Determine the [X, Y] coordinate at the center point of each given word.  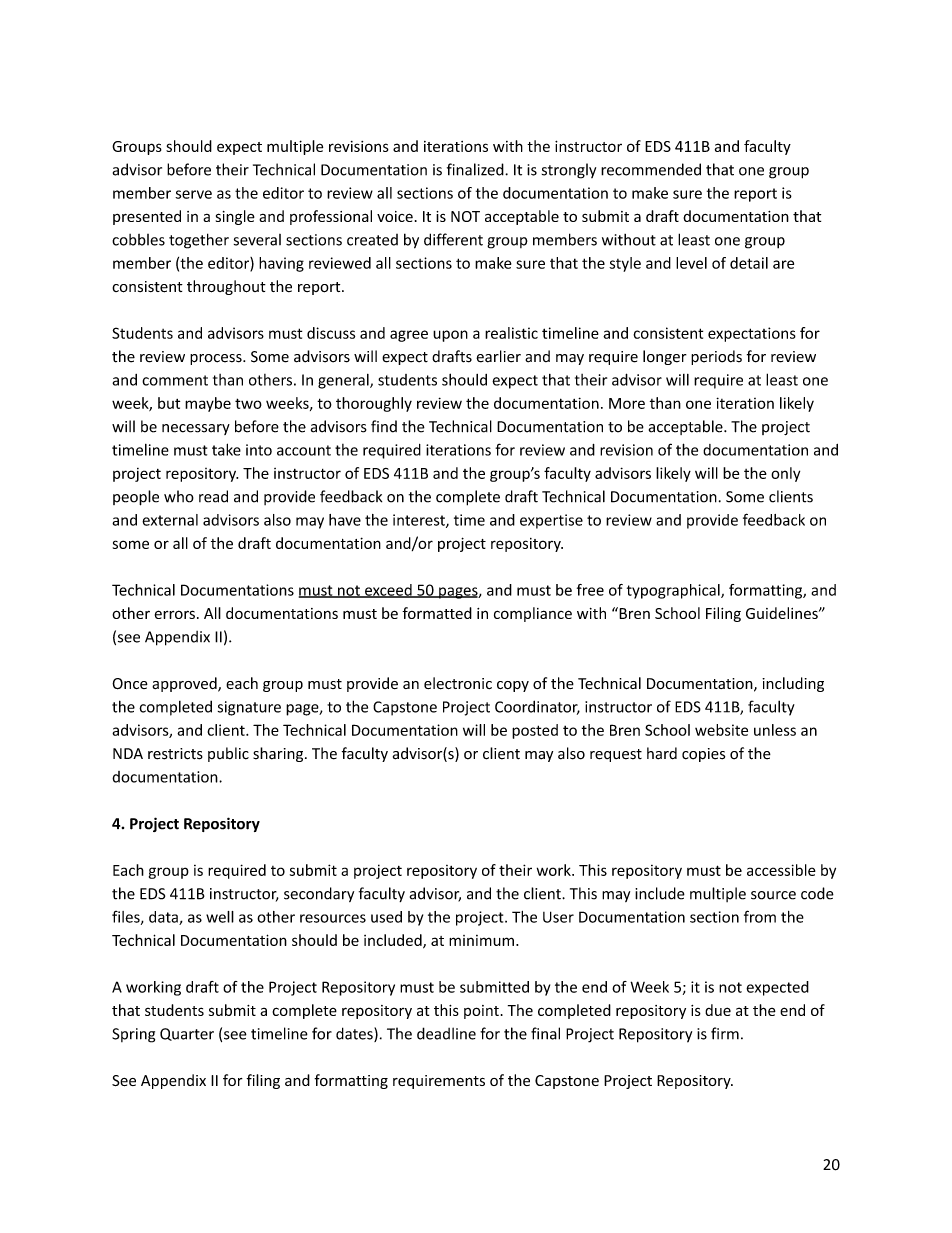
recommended [651, 169]
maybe [208, 404]
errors [175, 614]
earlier [498, 356]
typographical [674, 591]
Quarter [187, 1034]
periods [716, 357]
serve [193, 194]
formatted [437, 613]
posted [535, 731]
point [481, 1012]
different [453, 239]
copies [703, 755]
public [228, 754]
